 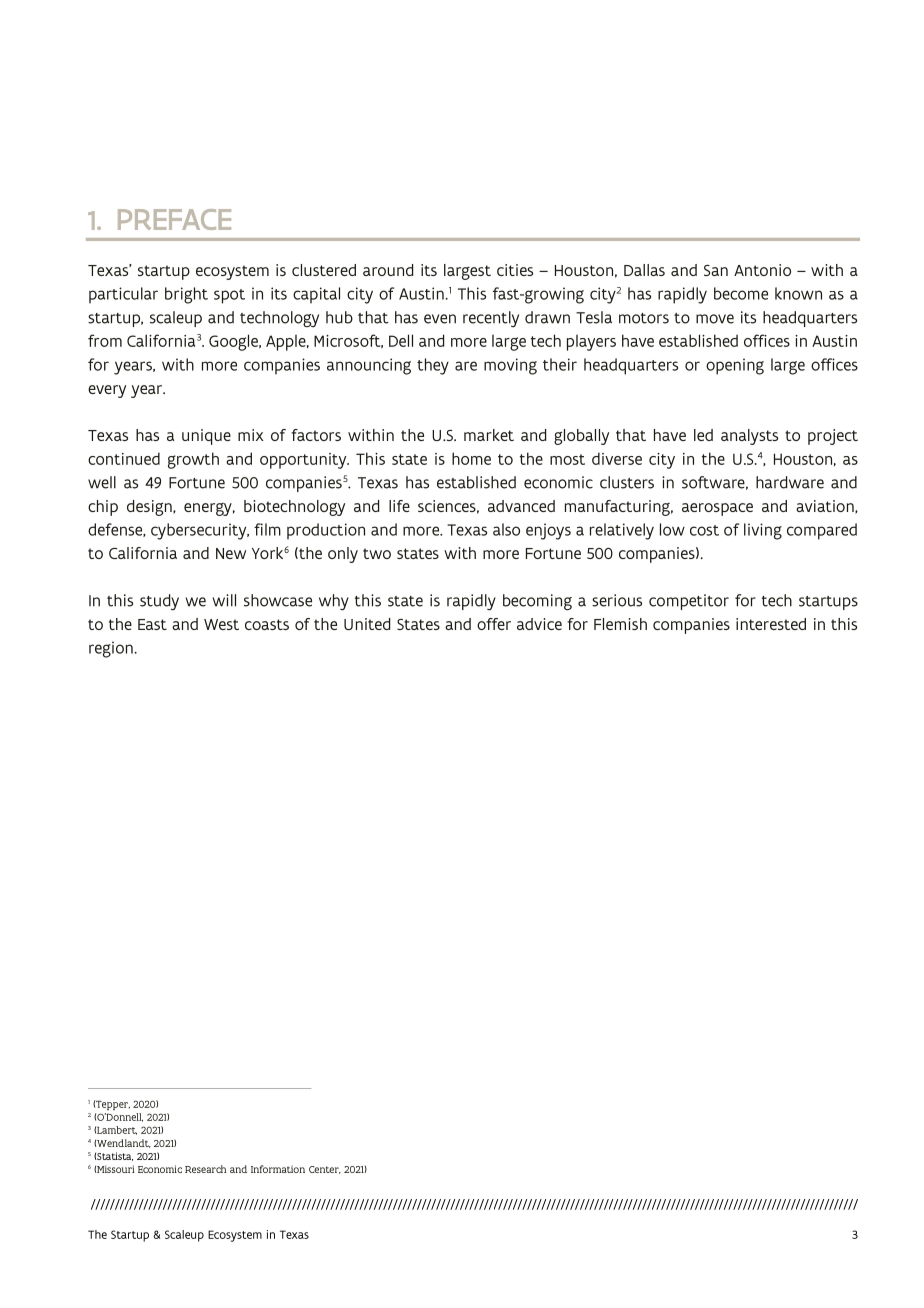 What do you see at coordinates (193, 460) in the screenshot?
I see `growth` at bounding box center [193, 460].
